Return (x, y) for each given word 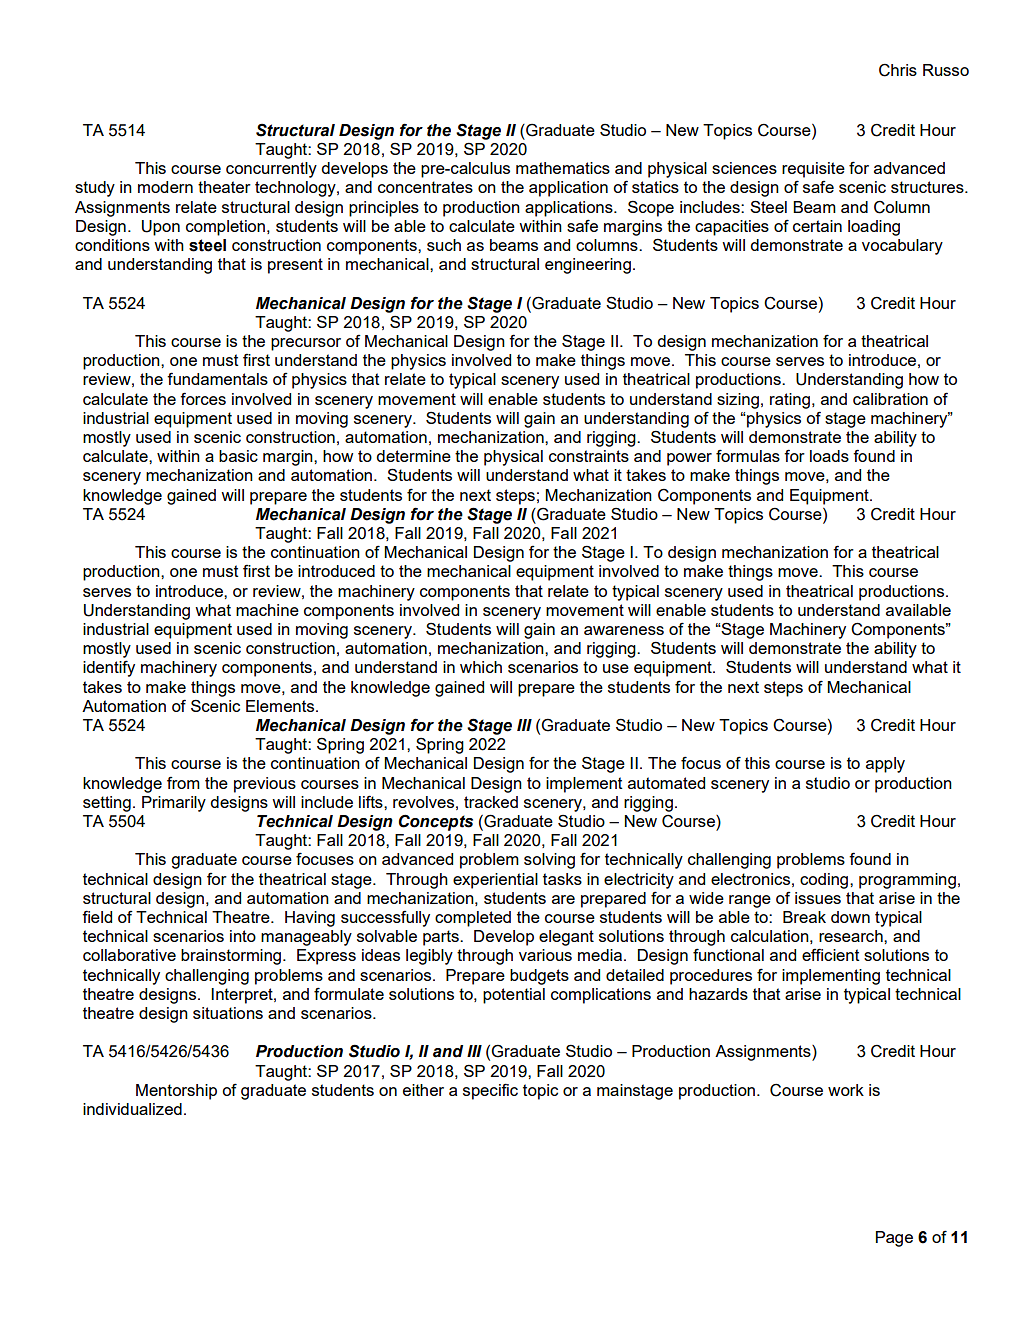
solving (549, 861)
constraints (589, 456)
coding (825, 881)
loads (829, 456)
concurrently (271, 170)
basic (238, 456)
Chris (898, 70)
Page (894, 1239)
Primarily (174, 804)
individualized (132, 1109)
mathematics (563, 168)
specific (490, 1091)
